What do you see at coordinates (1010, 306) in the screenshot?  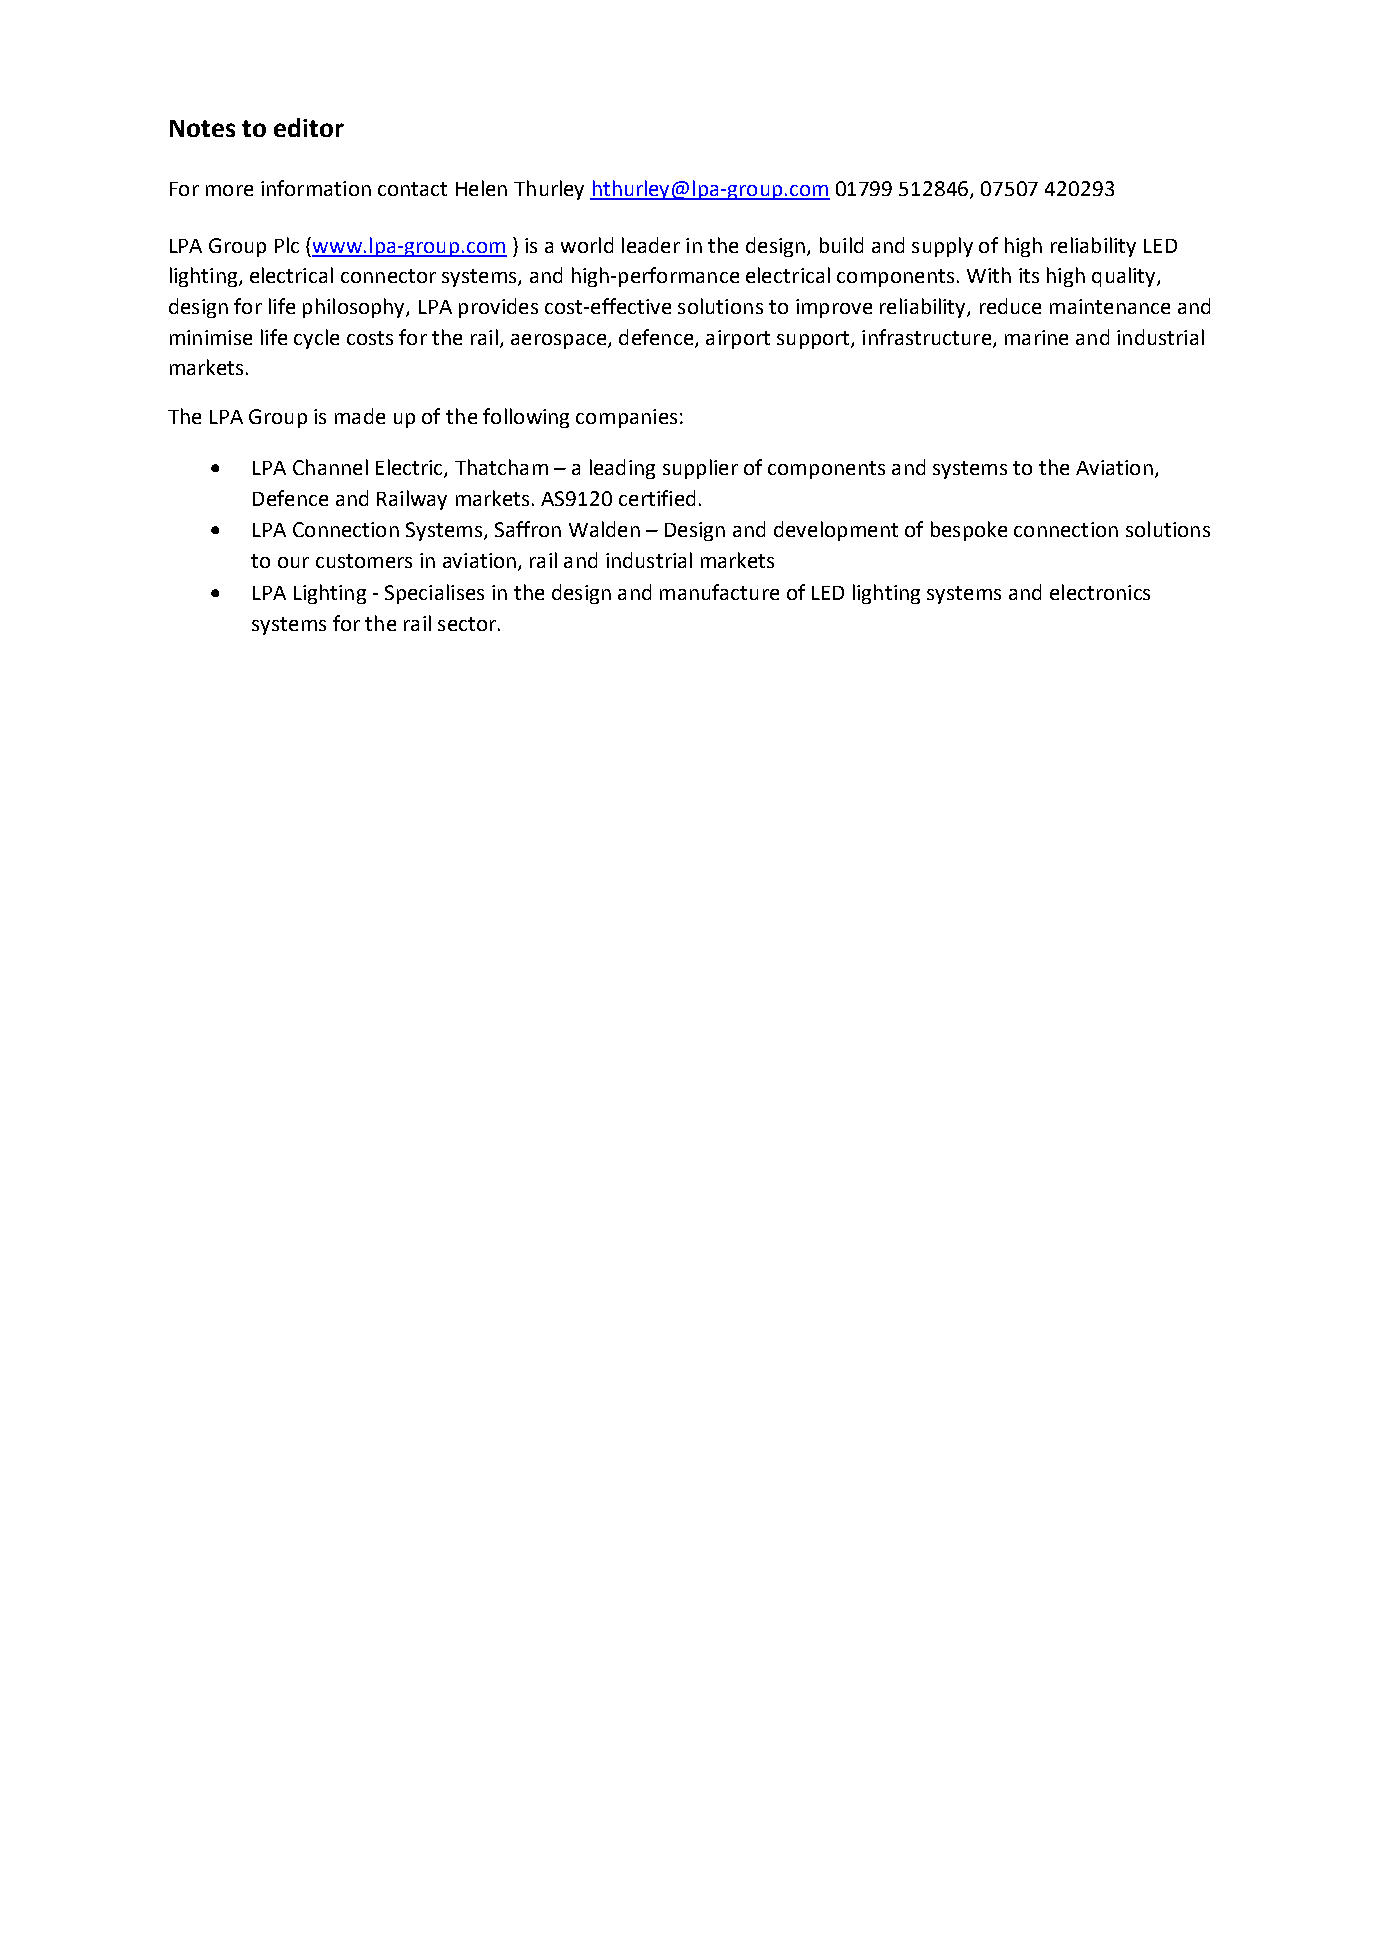 I see `reduce` at bounding box center [1010, 306].
